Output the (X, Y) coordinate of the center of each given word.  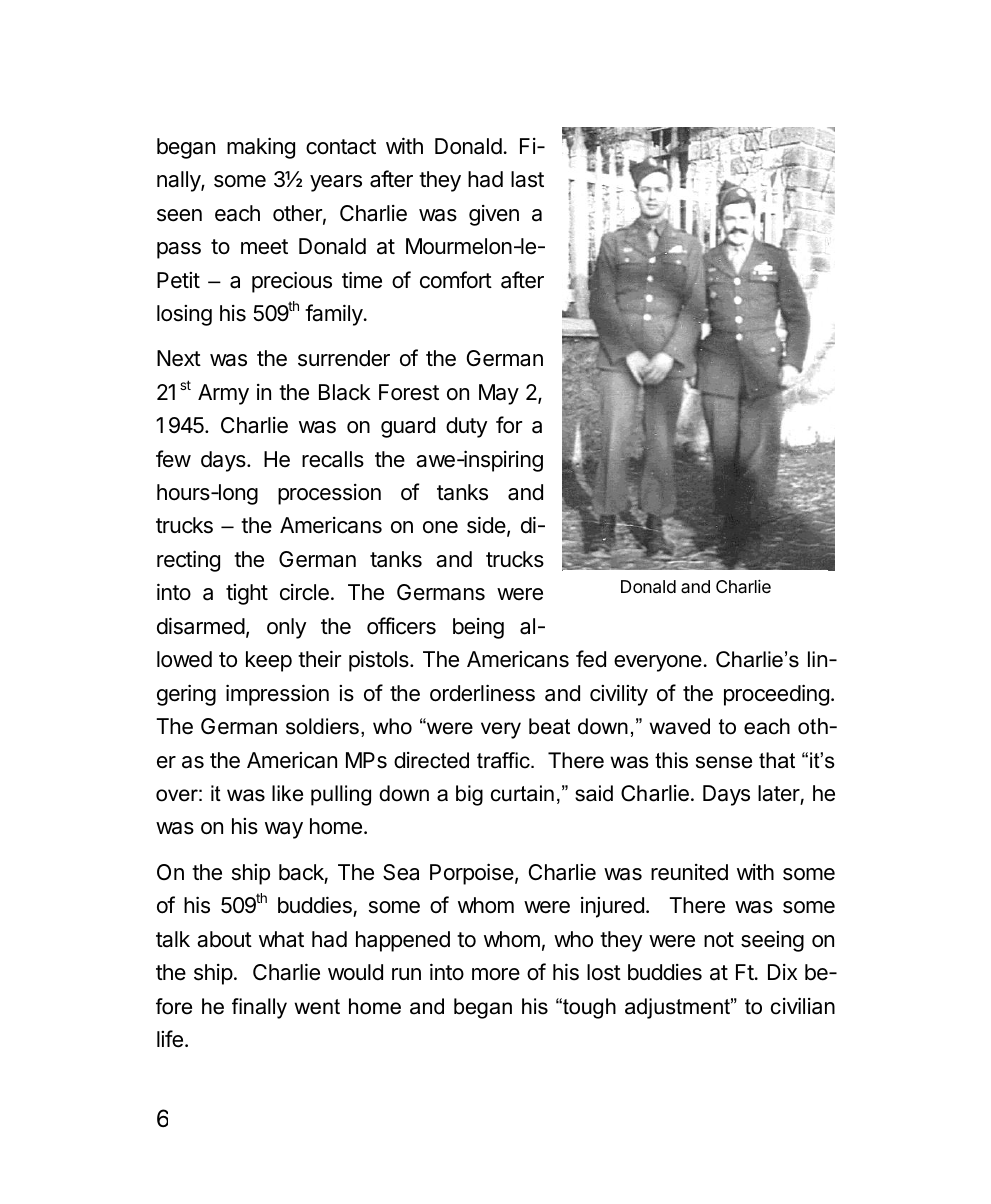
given (494, 215)
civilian (803, 1006)
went (317, 1007)
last (527, 179)
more (496, 974)
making (261, 148)
